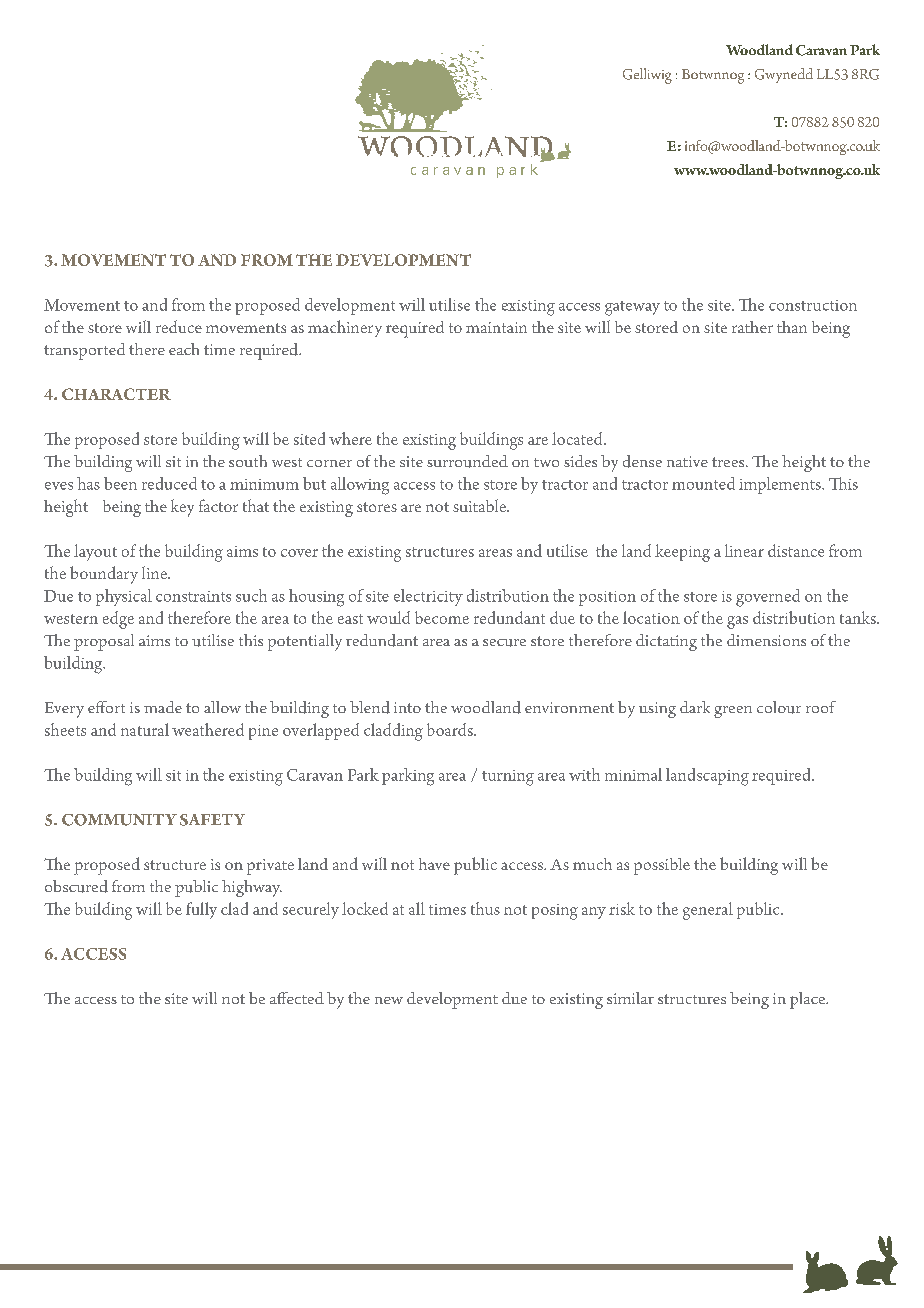 Image resolution: width=924 pixels, height=1308 pixels. What do you see at coordinates (662, 866) in the screenshot?
I see `possible` at bounding box center [662, 866].
